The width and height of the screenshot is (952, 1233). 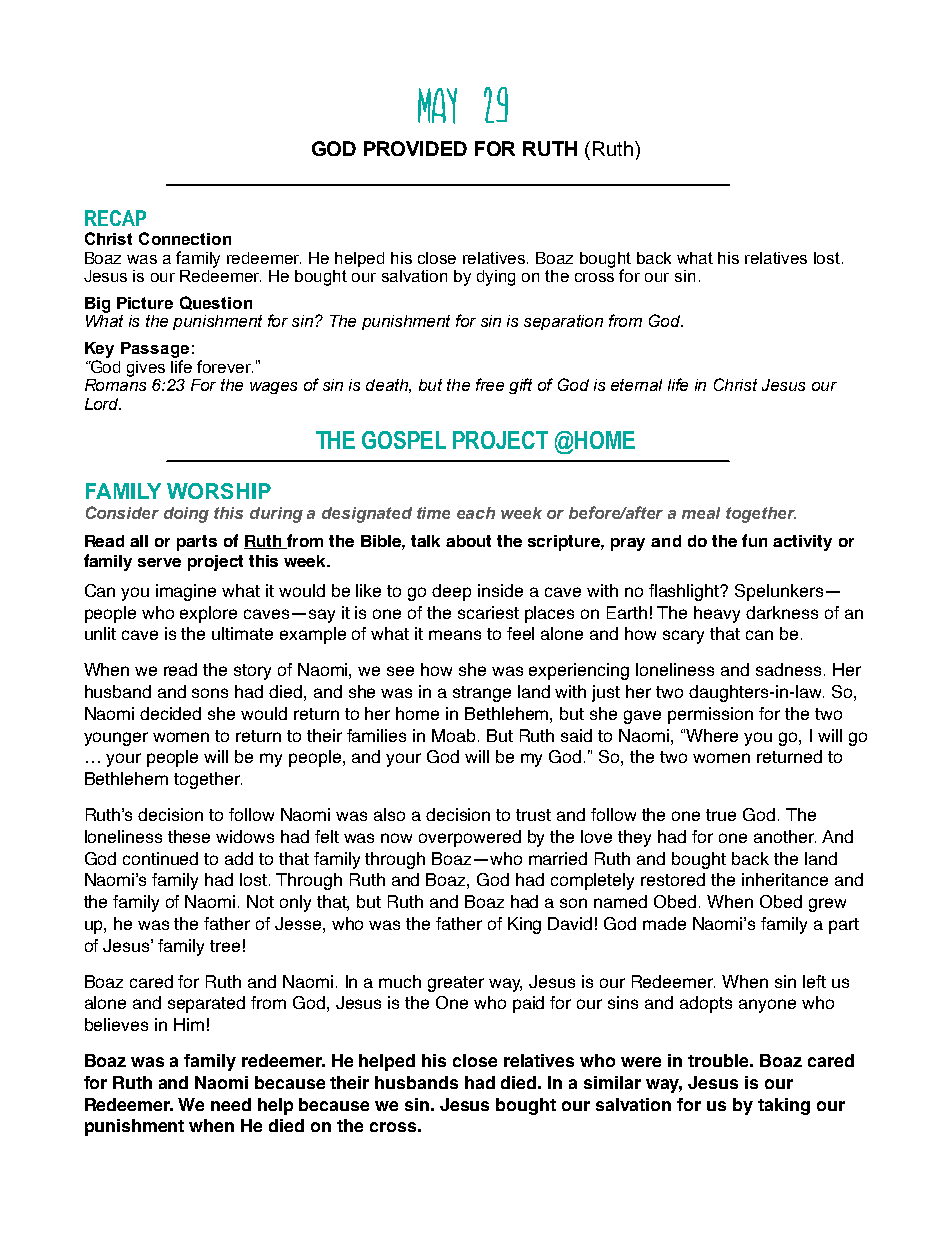 What do you see at coordinates (496, 278) in the screenshot?
I see `dying` at bounding box center [496, 278].
